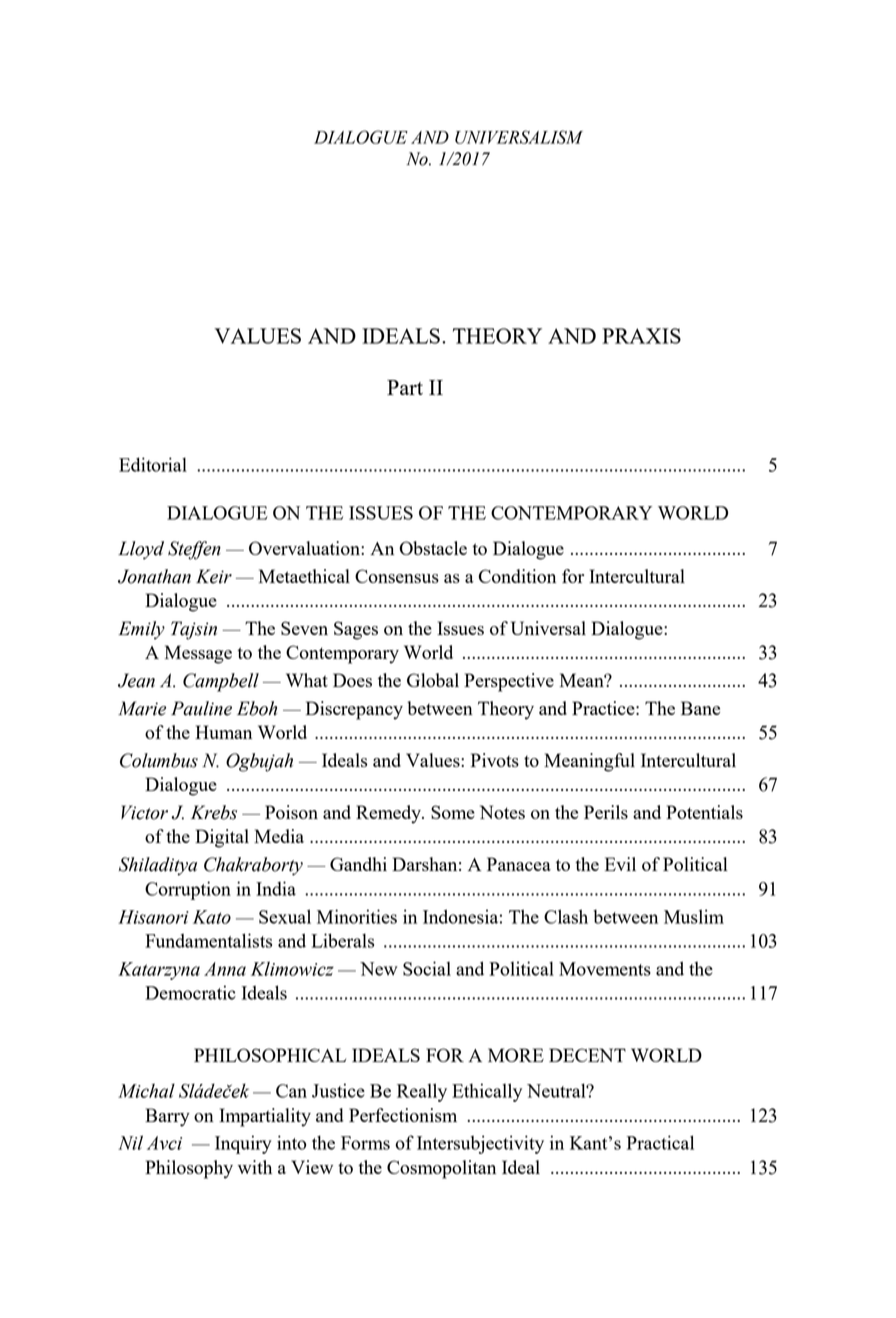 This document has height=1318, width=896. Describe the element at coordinates (223, 732) in the document. I see `Human` at that location.
